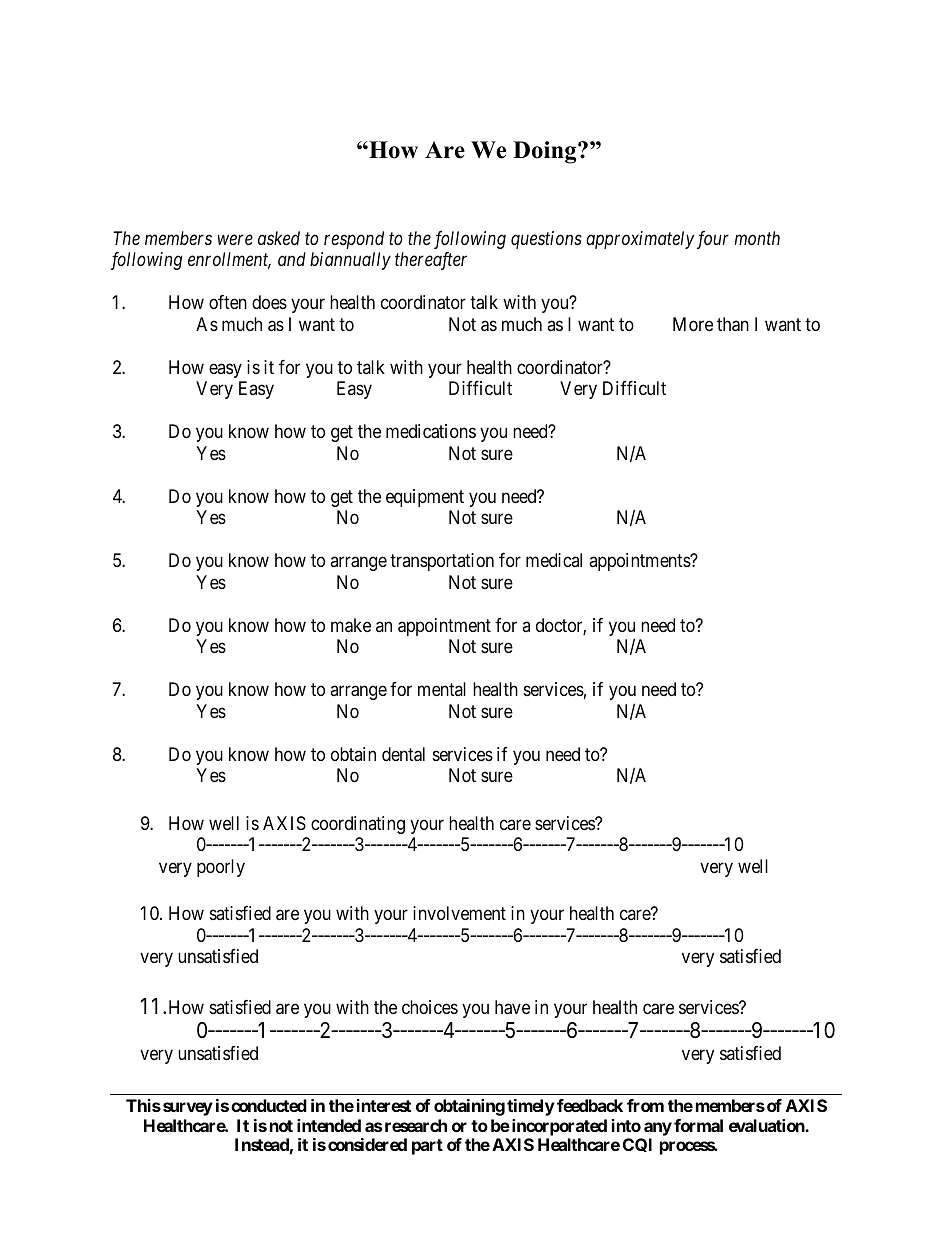 The image size is (952, 1233). What do you see at coordinates (442, 689) in the screenshot?
I see `mental` at bounding box center [442, 689].
